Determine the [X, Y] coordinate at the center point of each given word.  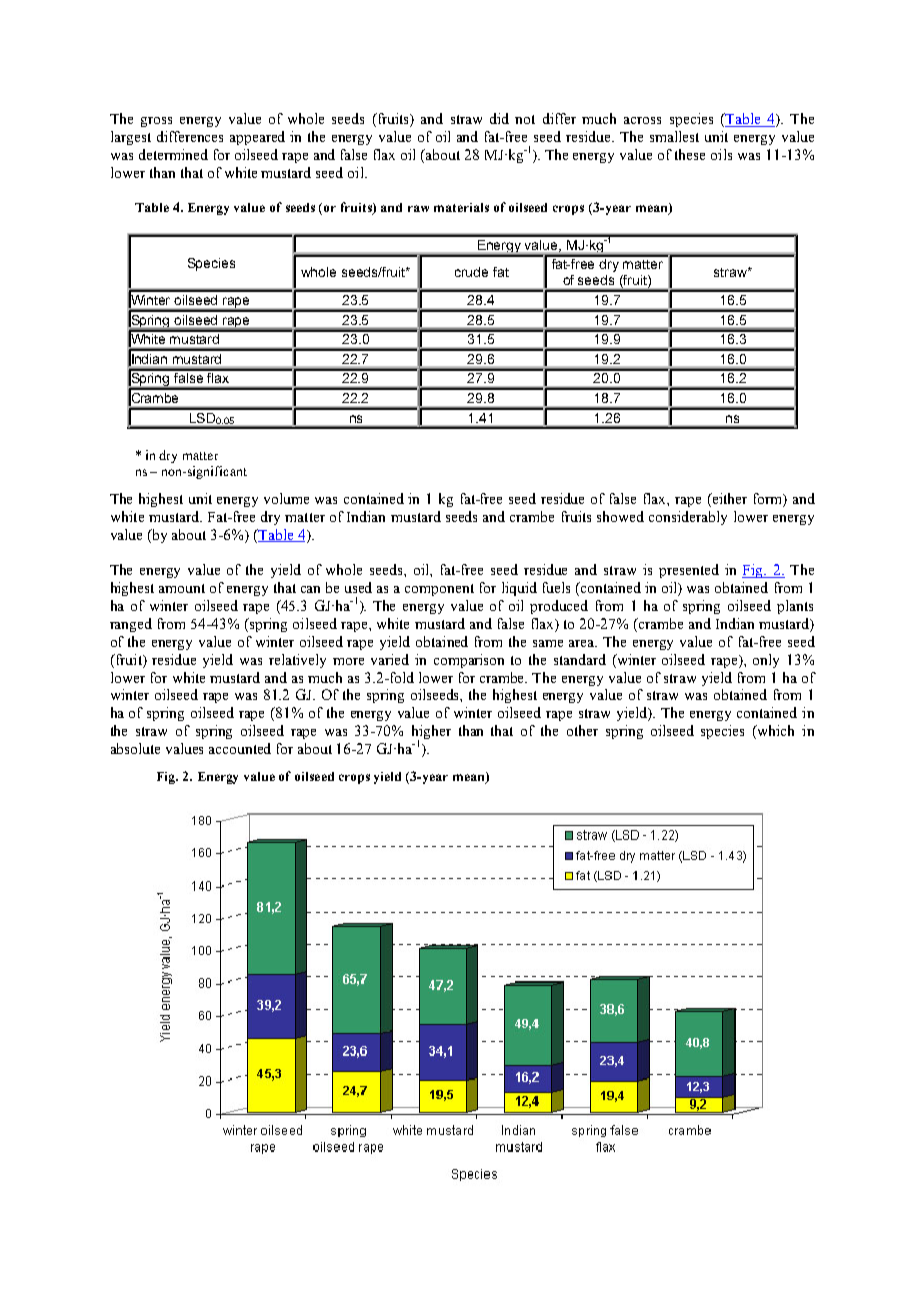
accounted [240, 748]
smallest [674, 136]
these [690, 154]
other [582, 730]
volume [286, 498]
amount [182, 588]
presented [689, 571]
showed [620, 516]
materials [461, 207]
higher [431, 733]
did [499, 118]
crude [471, 272]
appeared [257, 138]
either [728, 500]
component [439, 590]
